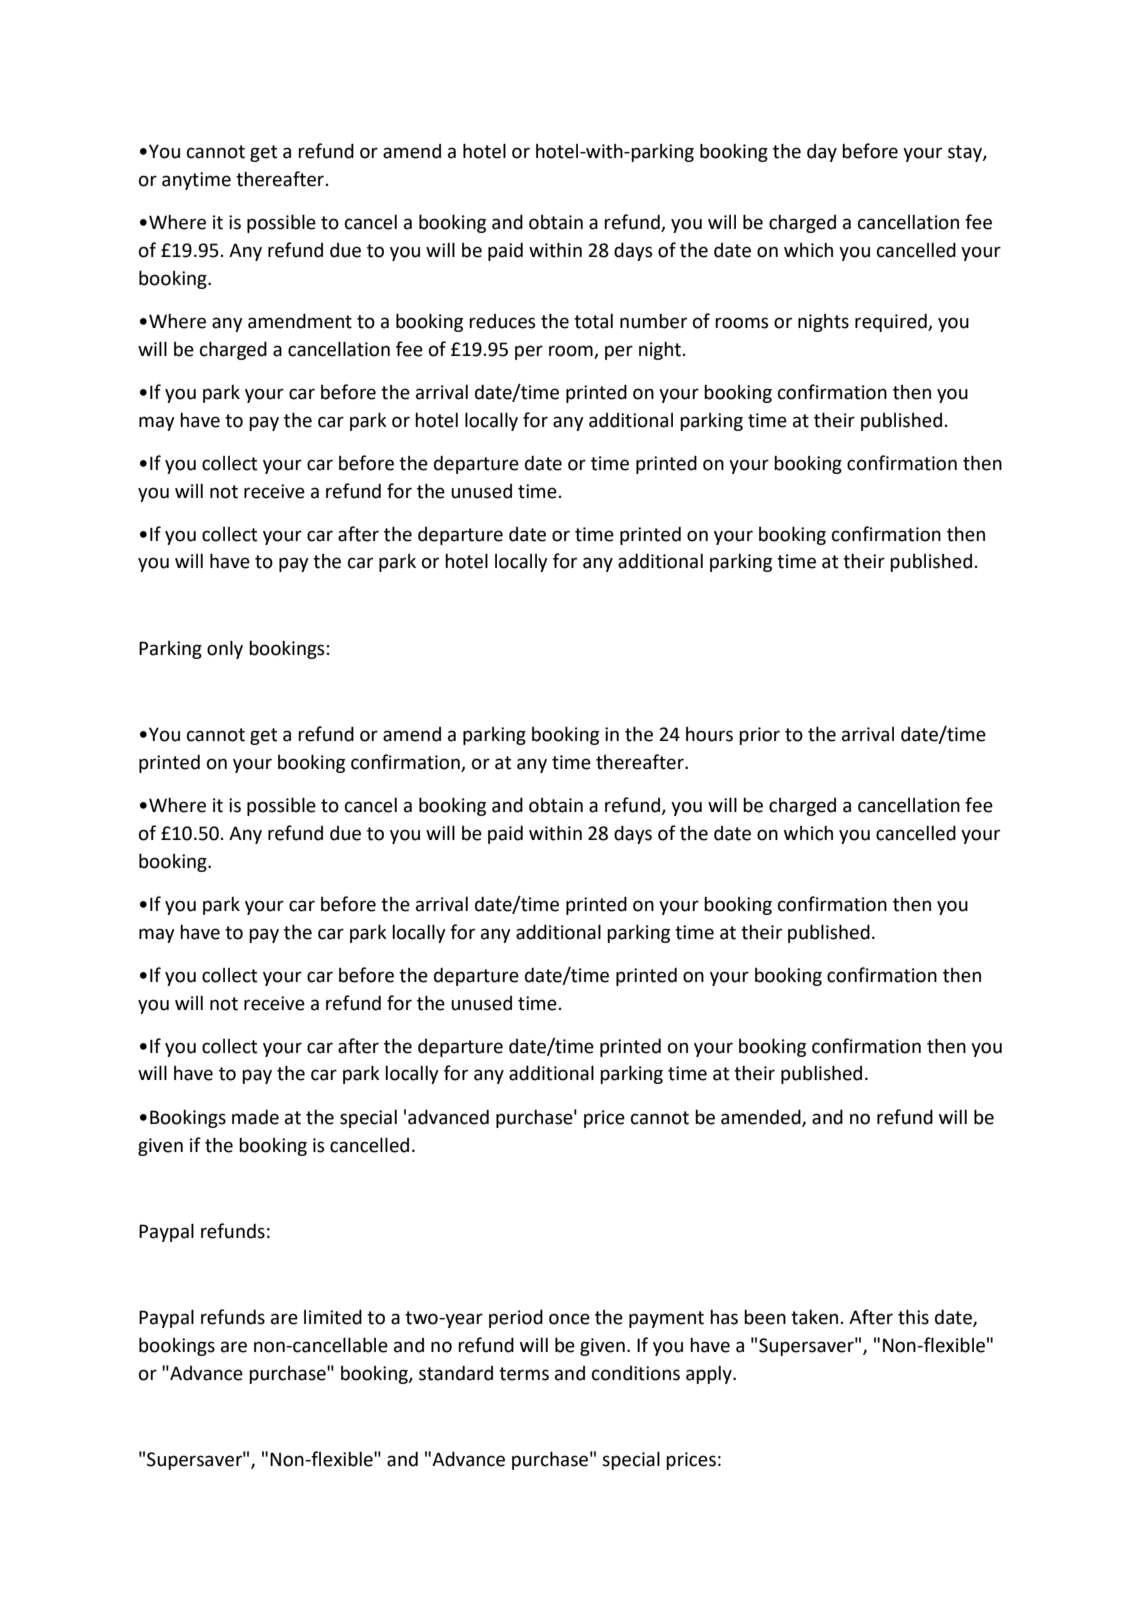 The height and width of the screenshot is (1615, 1142). Describe the element at coordinates (814, 1317) in the screenshot. I see `taken` at that location.
